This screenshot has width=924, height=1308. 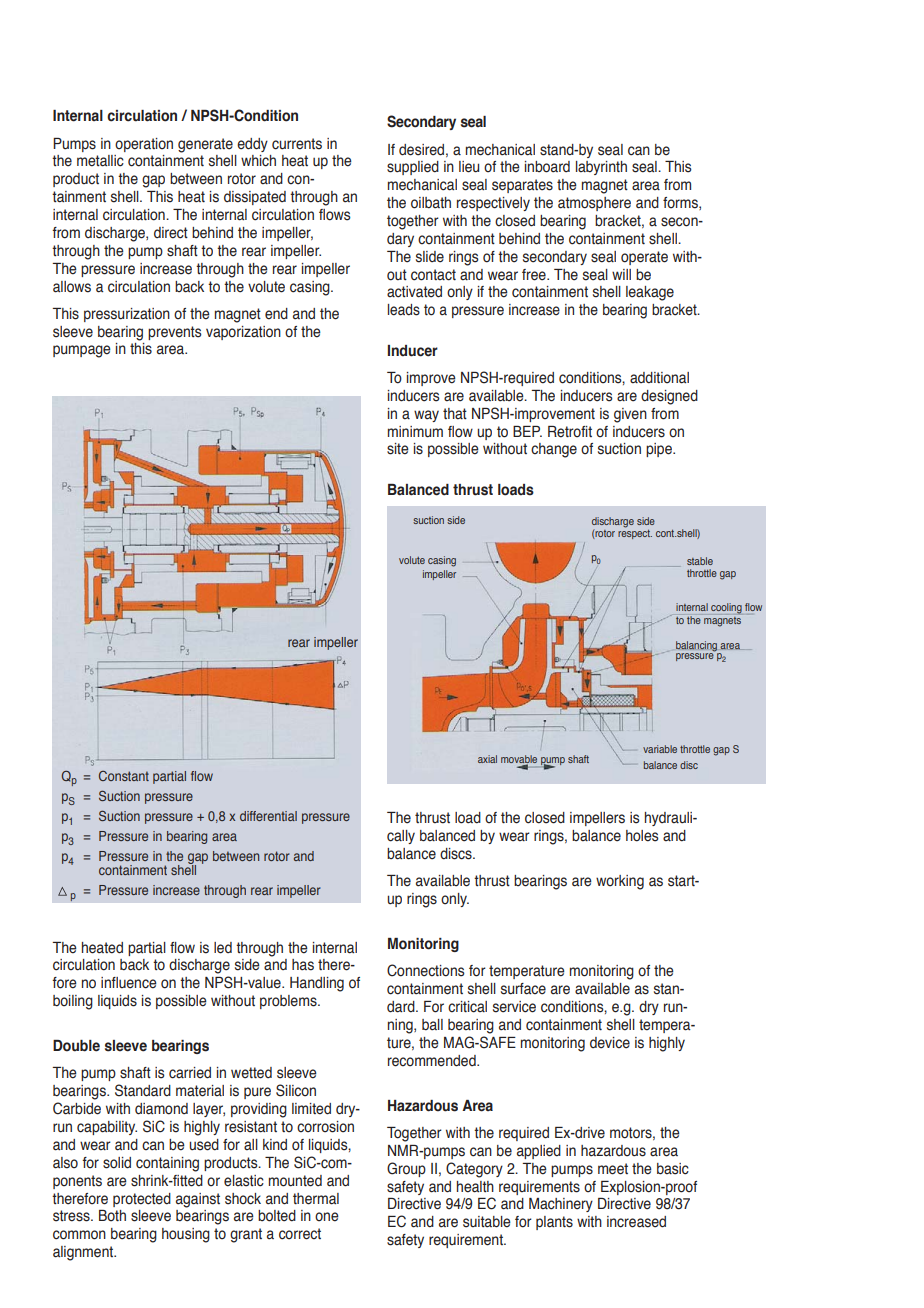 What do you see at coordinates (487, 759) in the screenshot?
I see `axial` at bounding box center [487, 759].
